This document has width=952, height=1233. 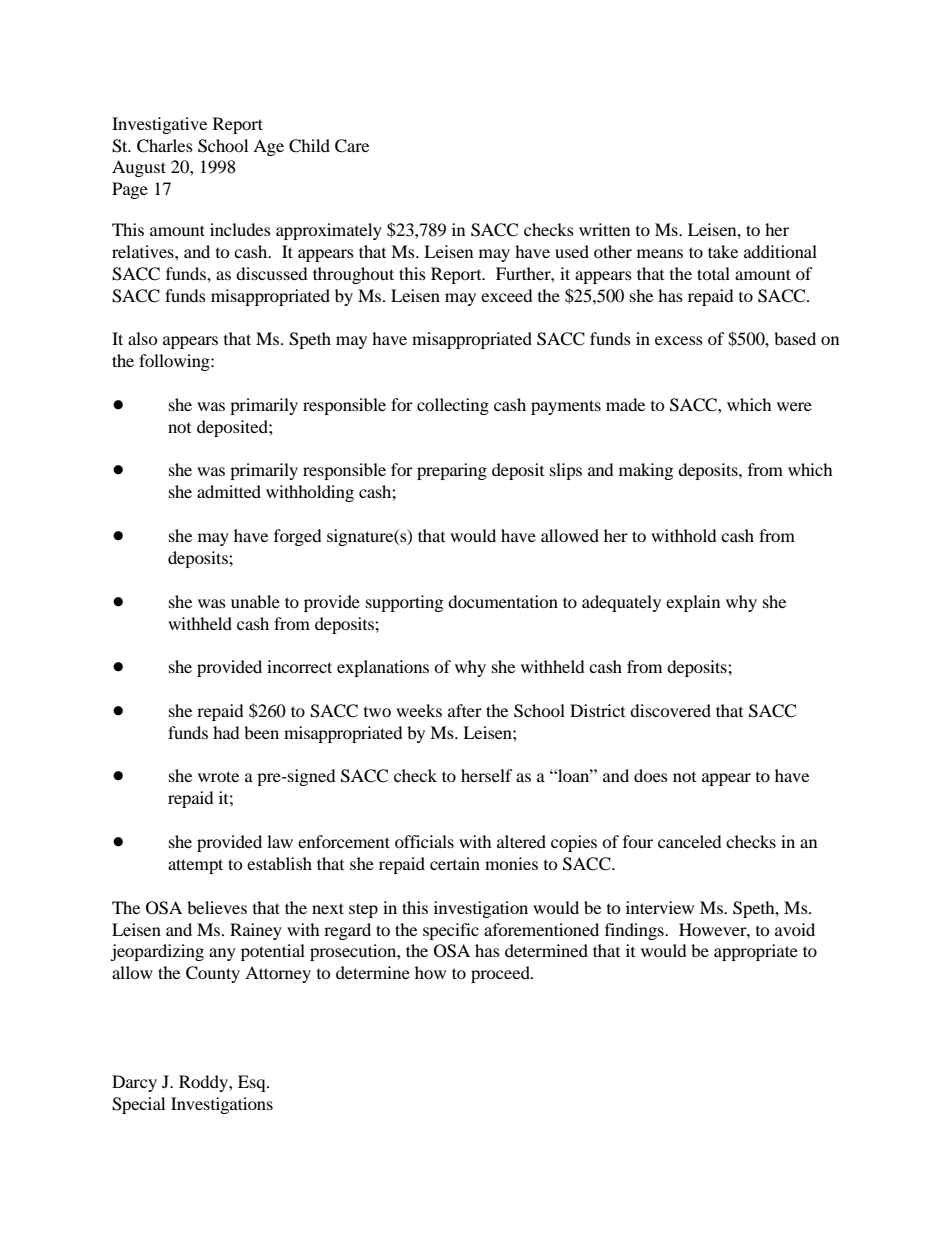 What do you see at coordinates (165, 146) in the document?
I see `Charles` at bounding box center [165, 146].
